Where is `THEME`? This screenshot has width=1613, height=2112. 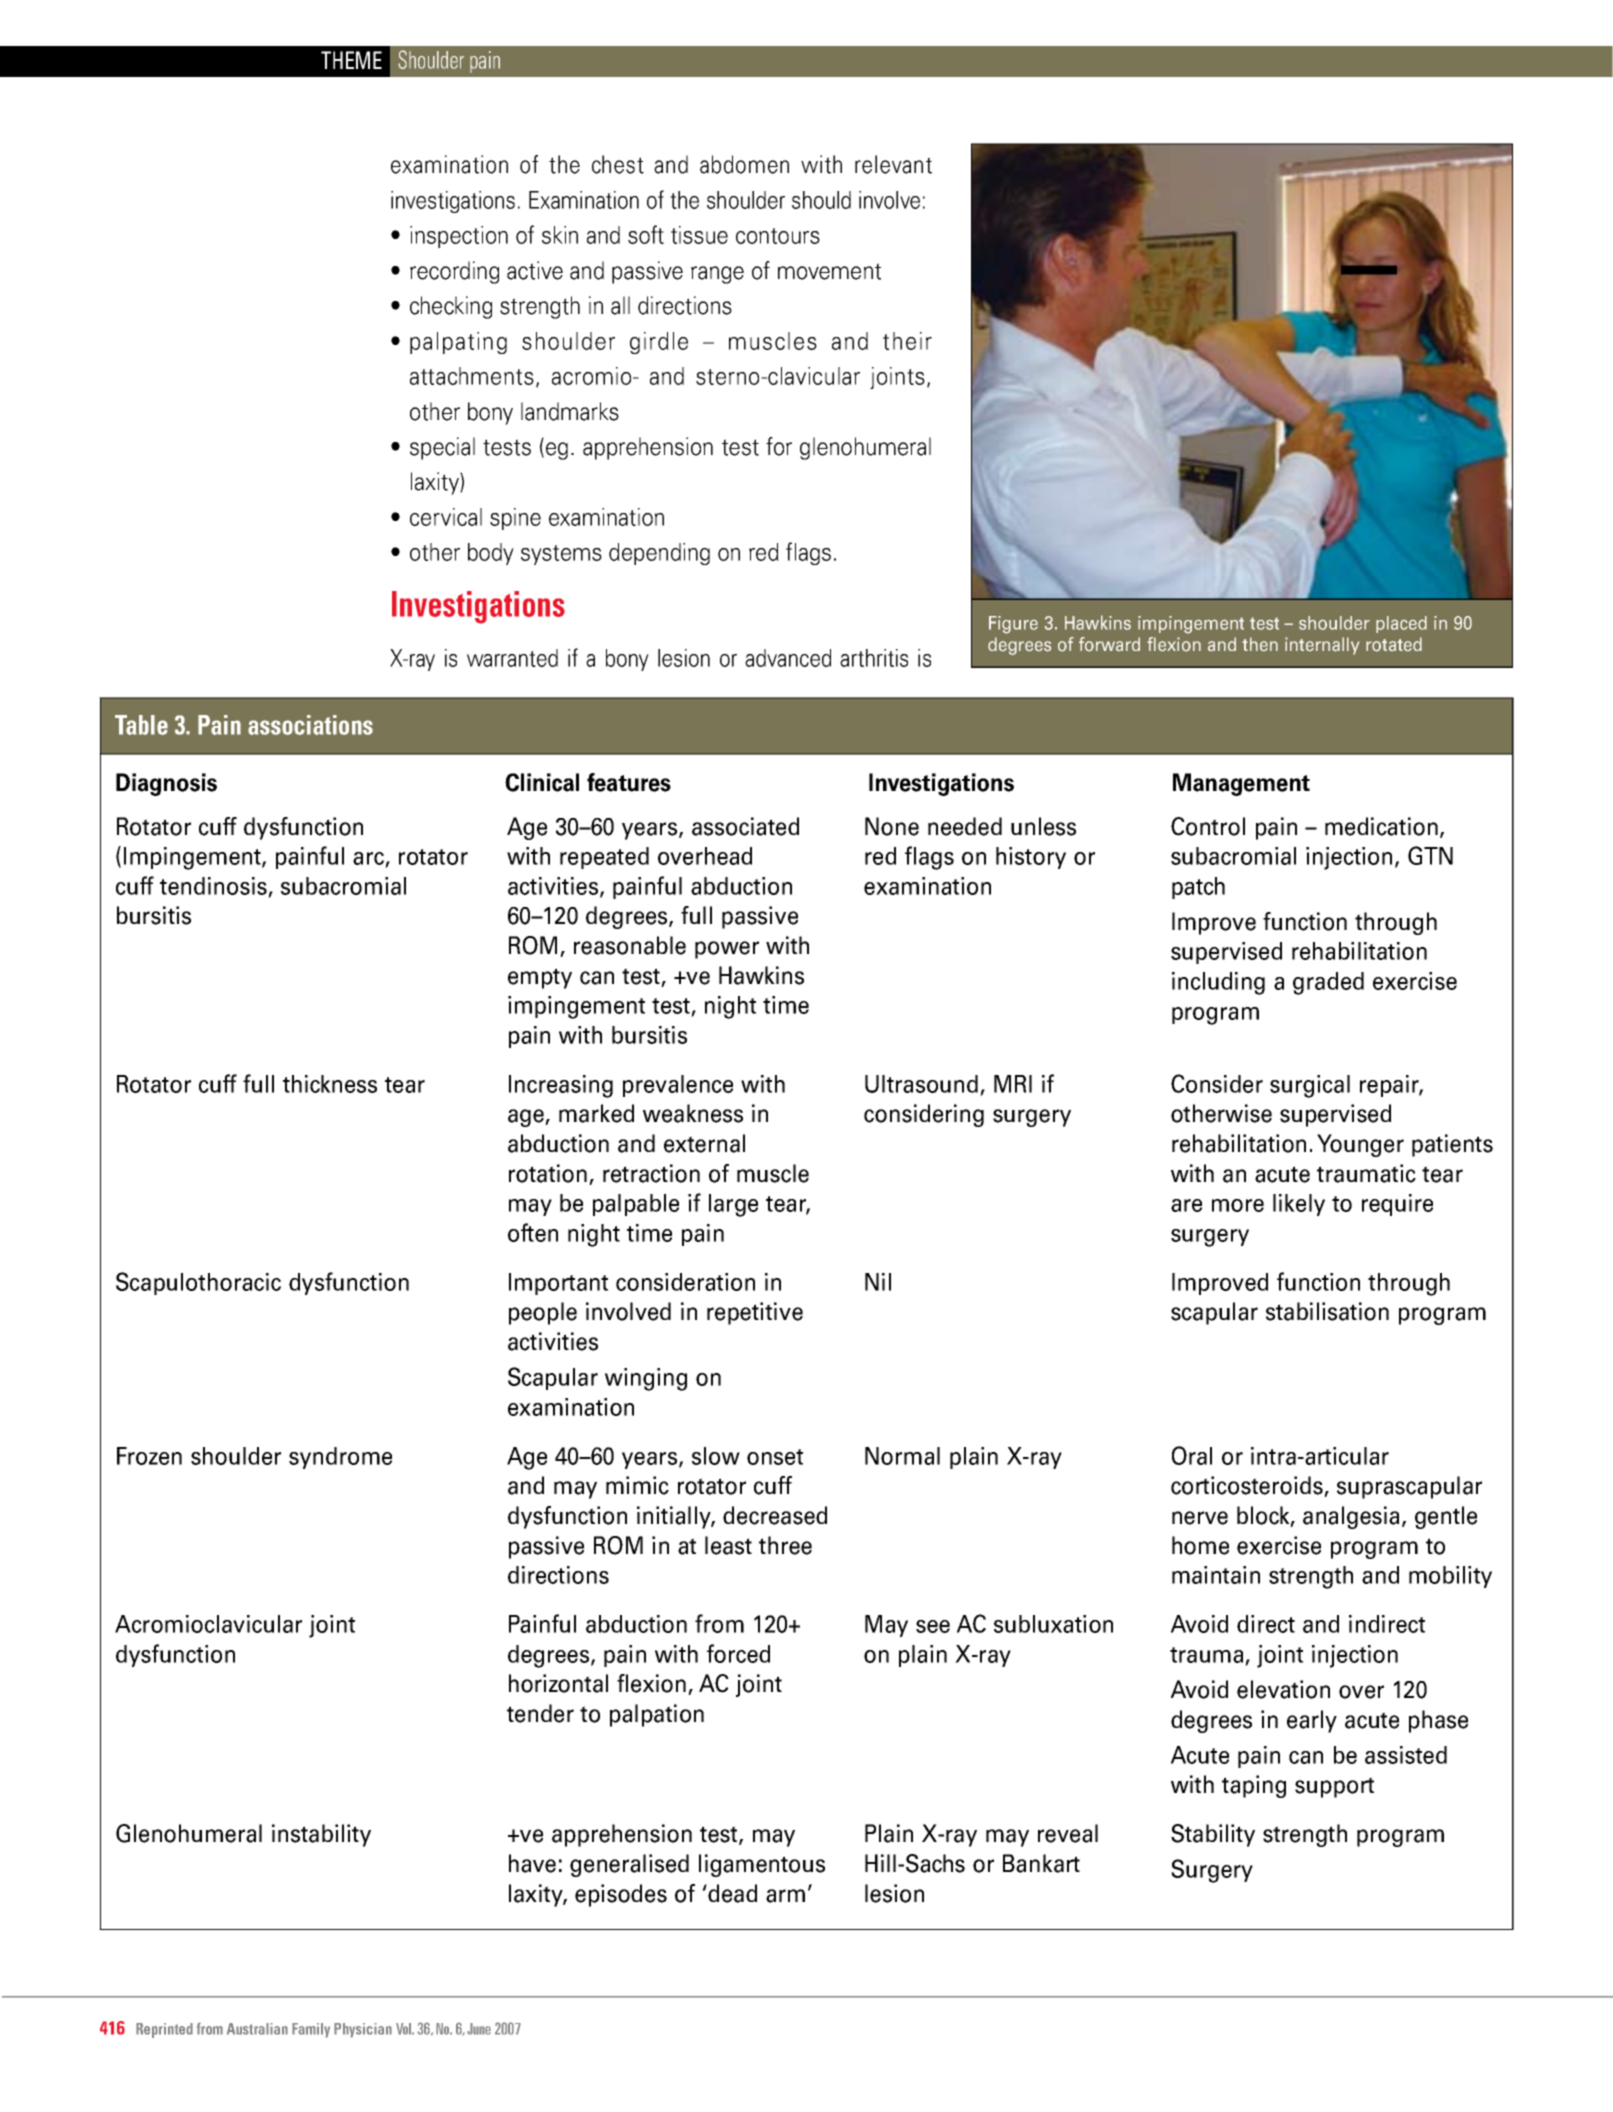 THEME is located at coordinates (351, 60).
